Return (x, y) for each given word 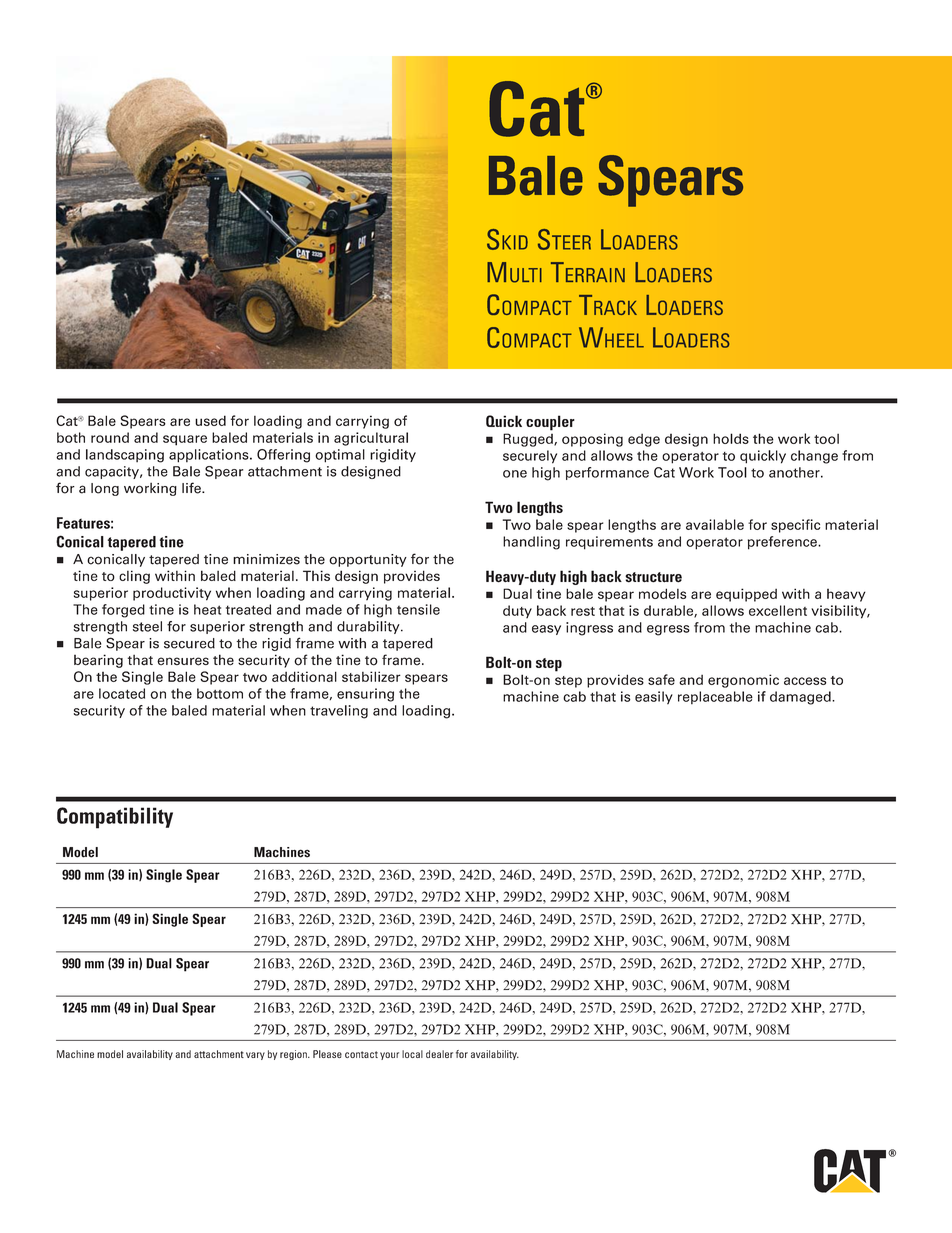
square (185, 440)
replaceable (715, 697)
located (122, 693)
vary (255, 1056)
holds (731, 438)
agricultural (371, 439)
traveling (339, 712)
